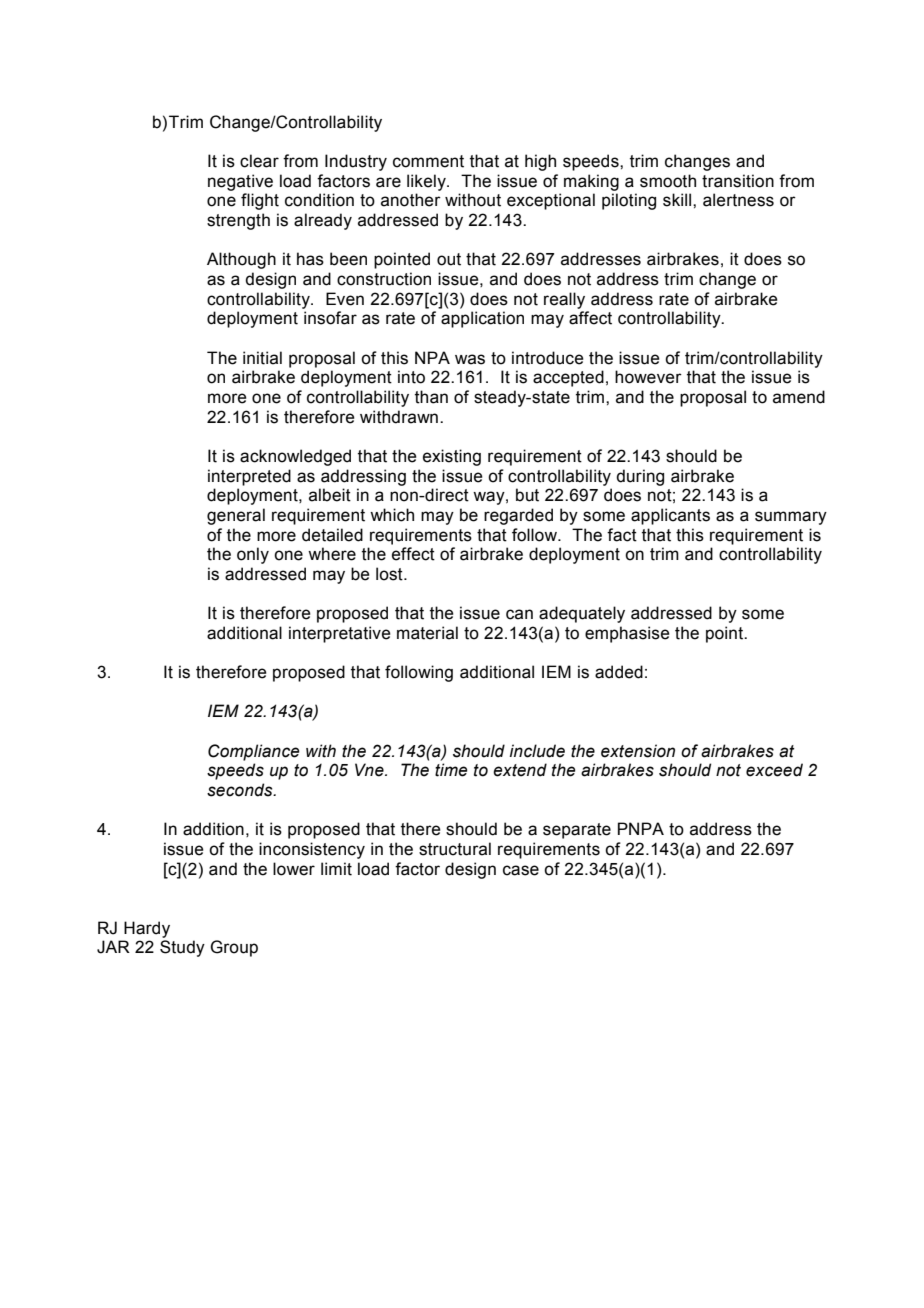 Image resolution: width=924 pixels, height=1308 pixels. What do you see at coordinates (470, 359) in the document?
I see `was` at bounding box center [470, 359].
